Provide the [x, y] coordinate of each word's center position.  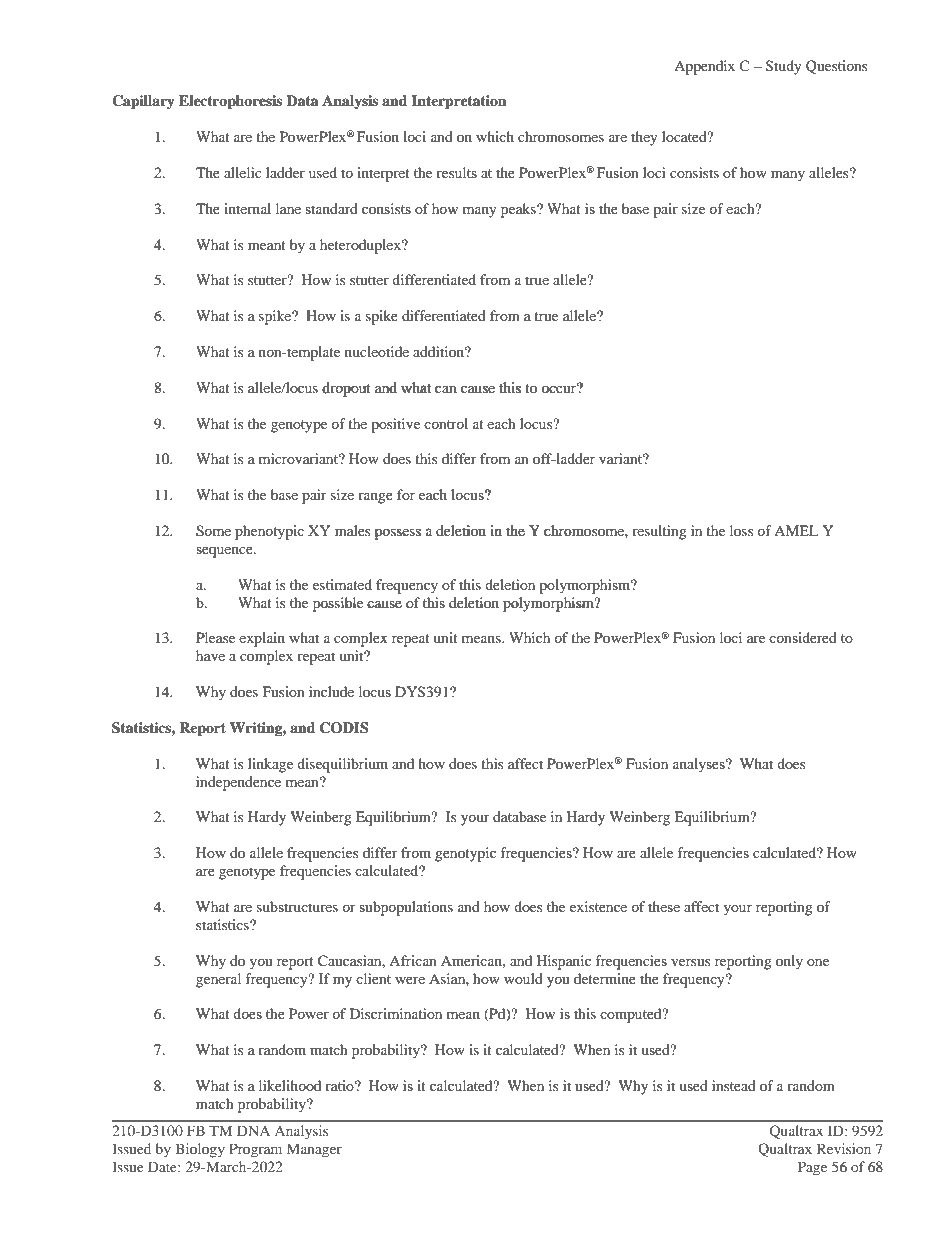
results [456, 172]
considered [803, 637]
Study [784, 67]
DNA [253, 1130]
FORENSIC [405, 613]
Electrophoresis [230, 102]
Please [215, 637]
